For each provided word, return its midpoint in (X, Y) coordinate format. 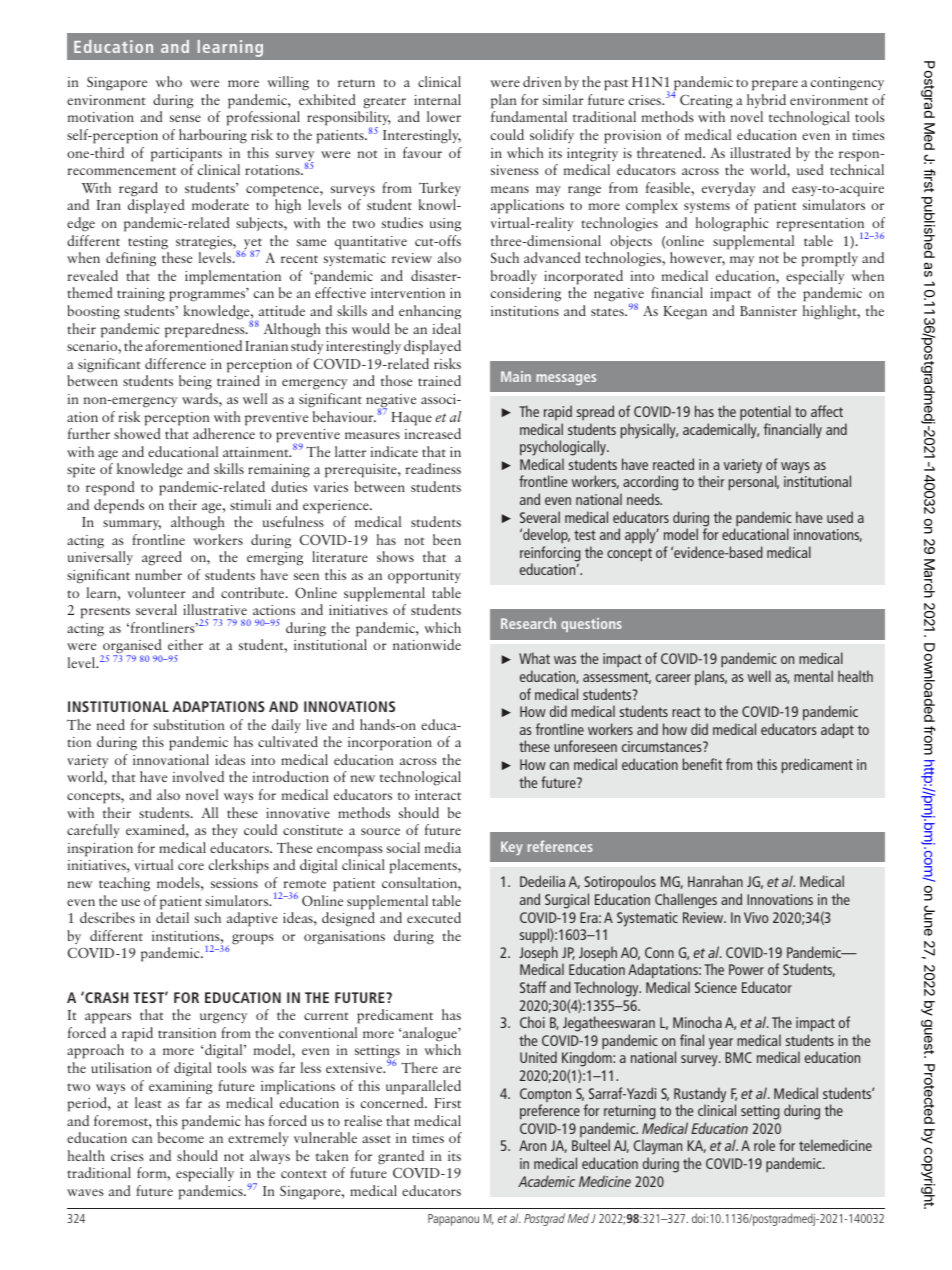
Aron (532, 1145)
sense (185, 118)
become (181, 1137)
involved (198, 776)
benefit (702, 764)
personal (754, 483)
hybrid (766, 101)
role (764, 1145)
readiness (433, 468)
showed (137, 433)
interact (438, 795)
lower (444, 116)
